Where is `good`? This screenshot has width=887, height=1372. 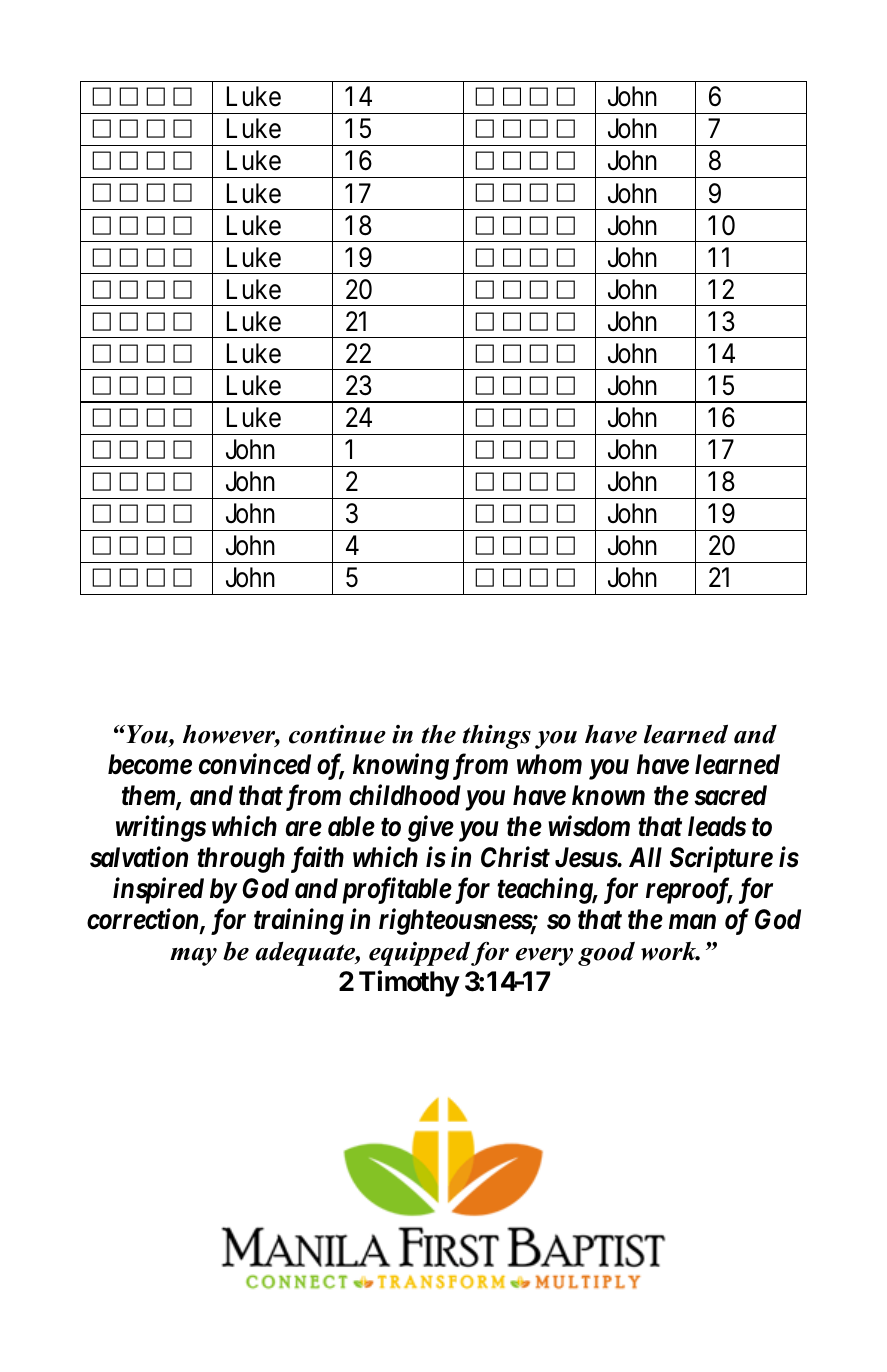 good is located at coordinates (606, 954).
